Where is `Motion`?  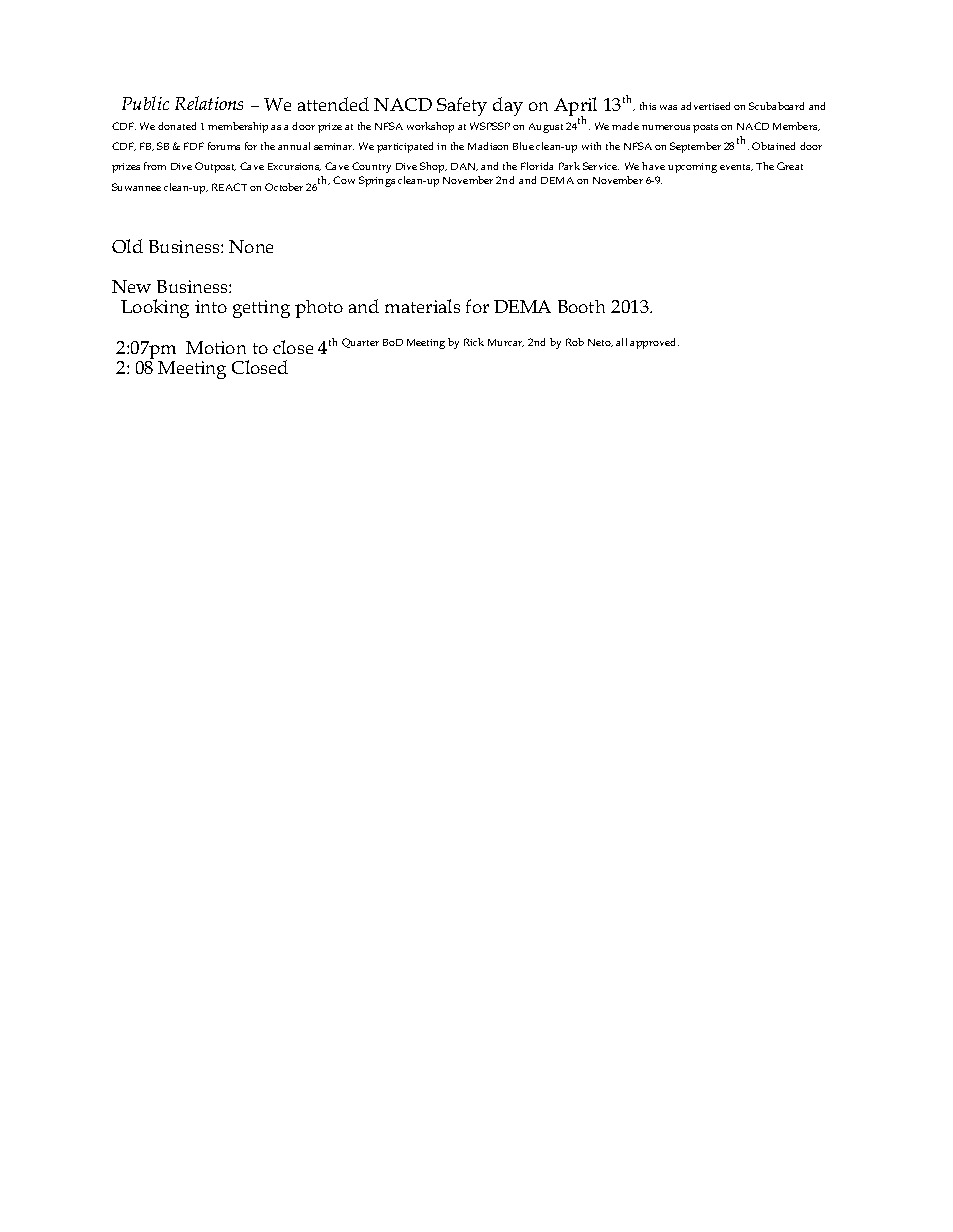 Motion is located at coordinates (216, 347).
